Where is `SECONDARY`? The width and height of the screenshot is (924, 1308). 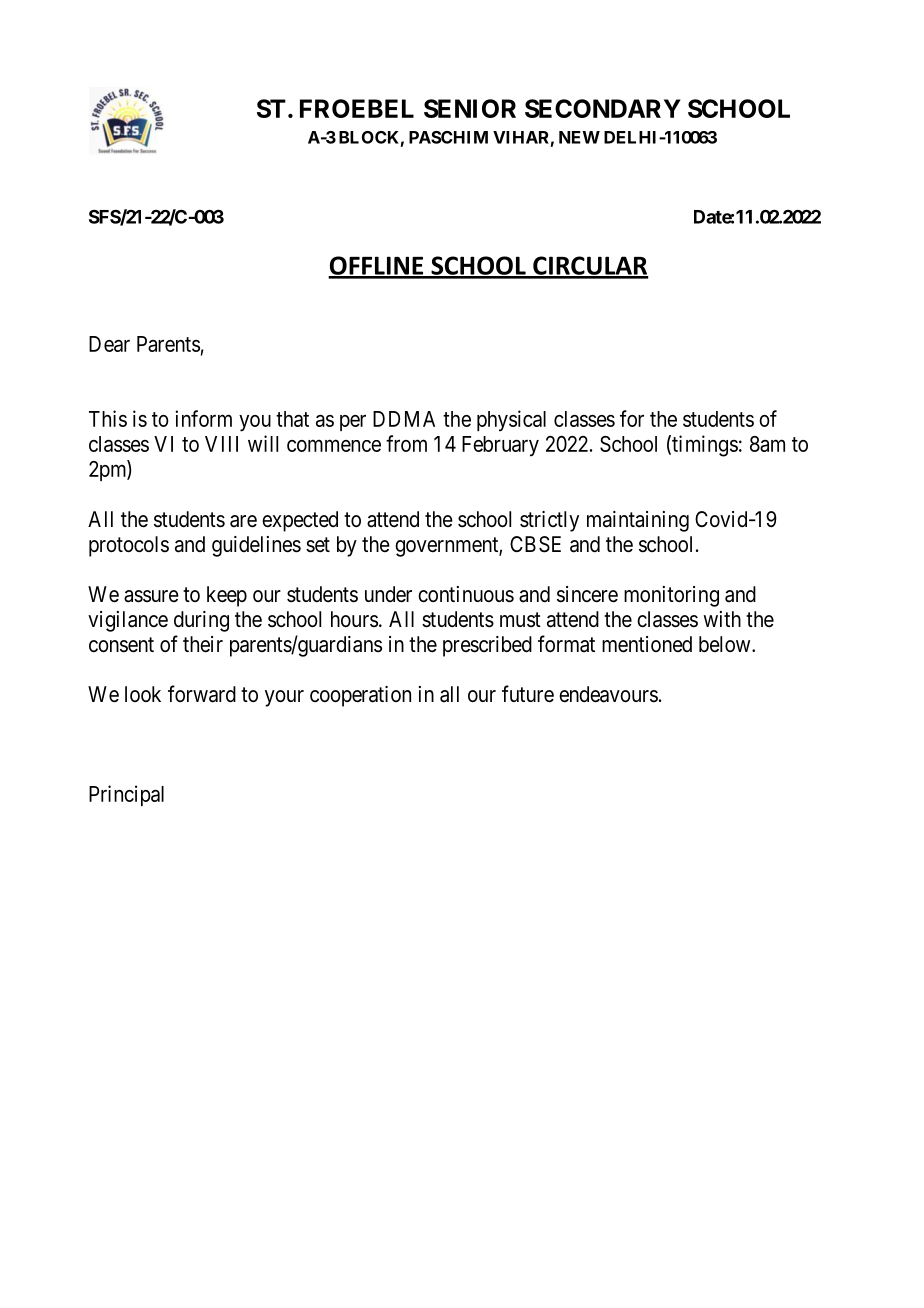 SECONDARY is located at coordinates (603, 108).
